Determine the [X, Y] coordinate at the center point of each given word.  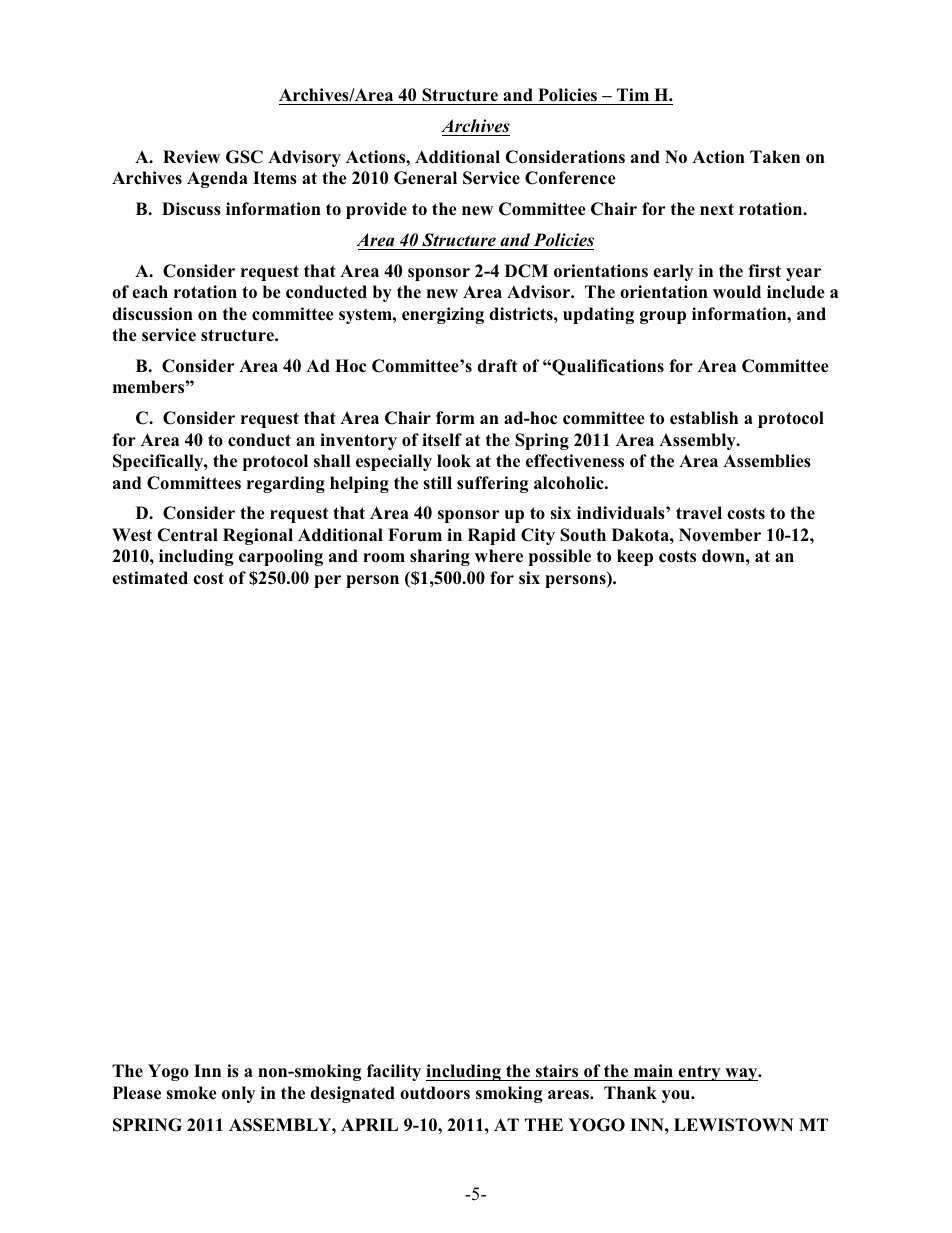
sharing [440, 557]
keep [635, 557]
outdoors [435, 1093]
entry [699, 1073]
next [717, 209]
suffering [492, 484]
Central [187, 535]
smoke [191, 1092]
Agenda [217, 179]
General [425, 178]
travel [699, 513]
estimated [150, 578]
